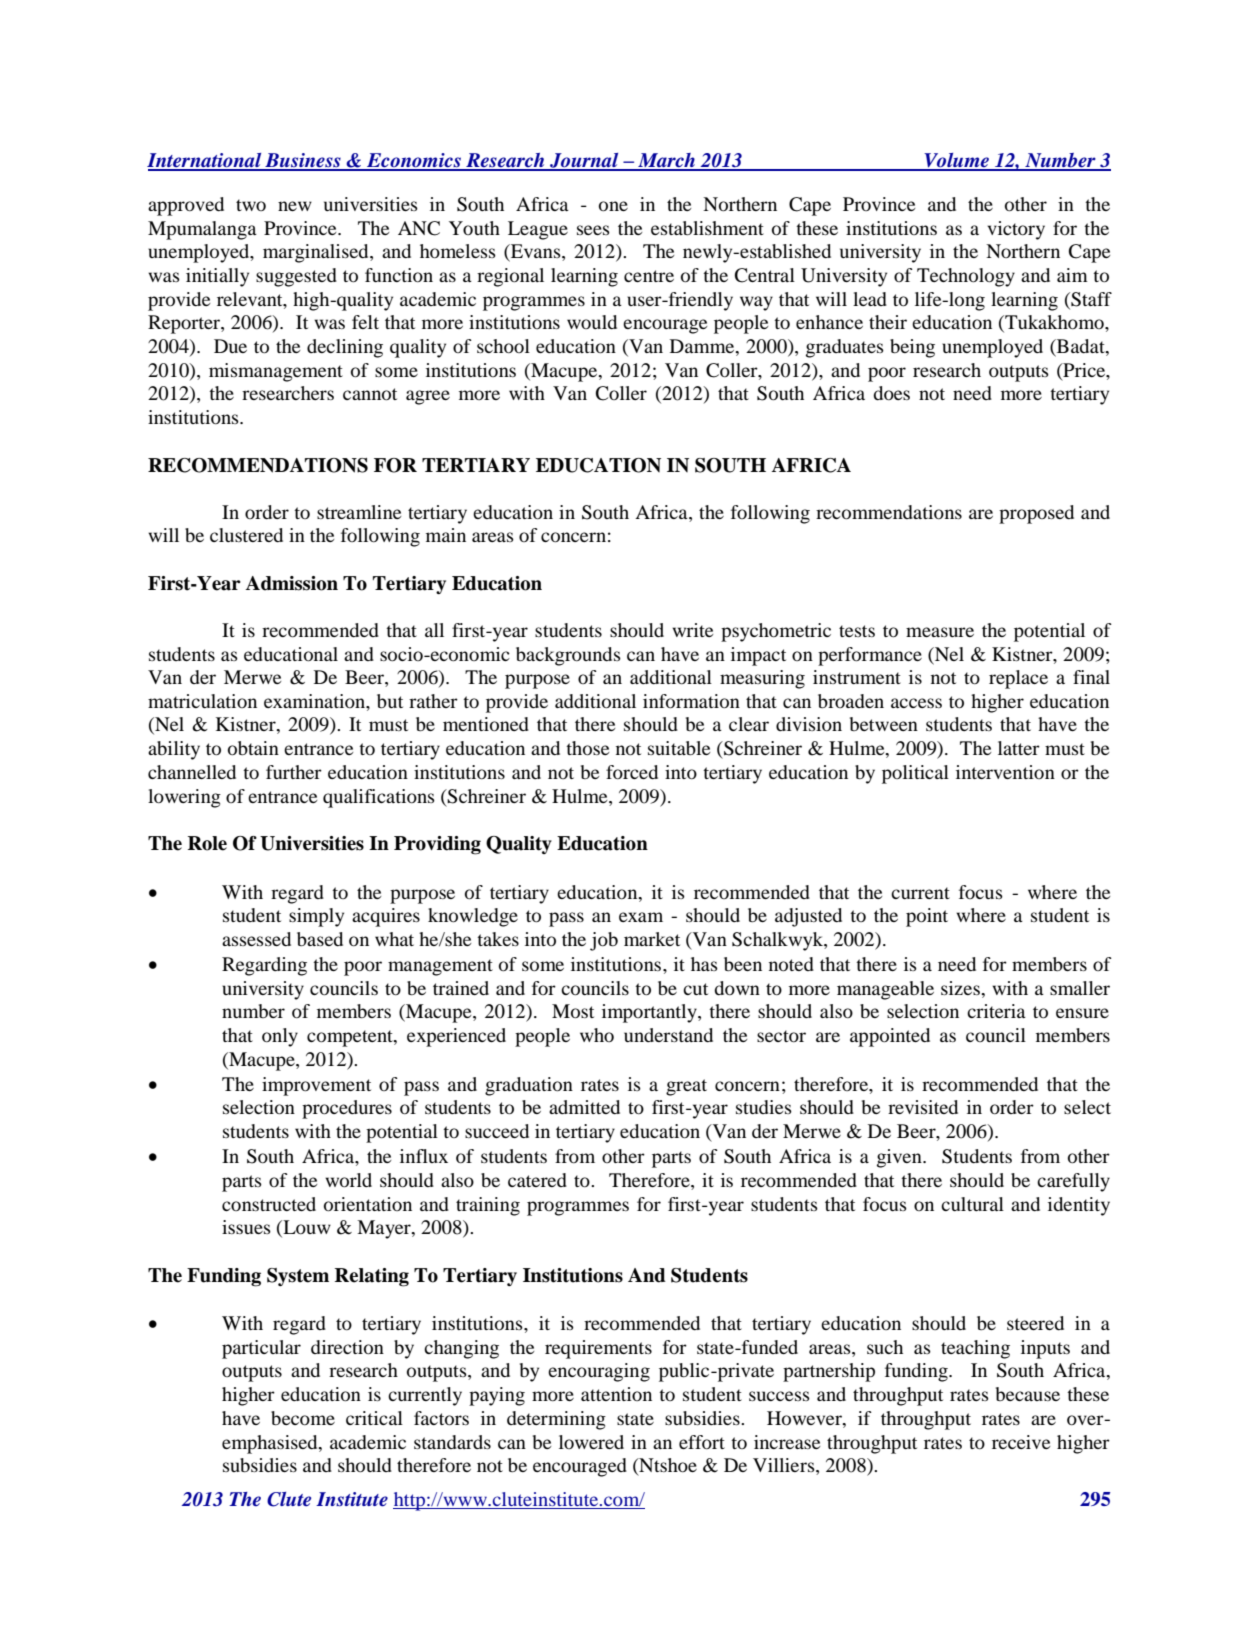 The image size is (1259, 1629). Describe the element at coordinates (972, 1204) in the image. I see `cultural` at that location.
